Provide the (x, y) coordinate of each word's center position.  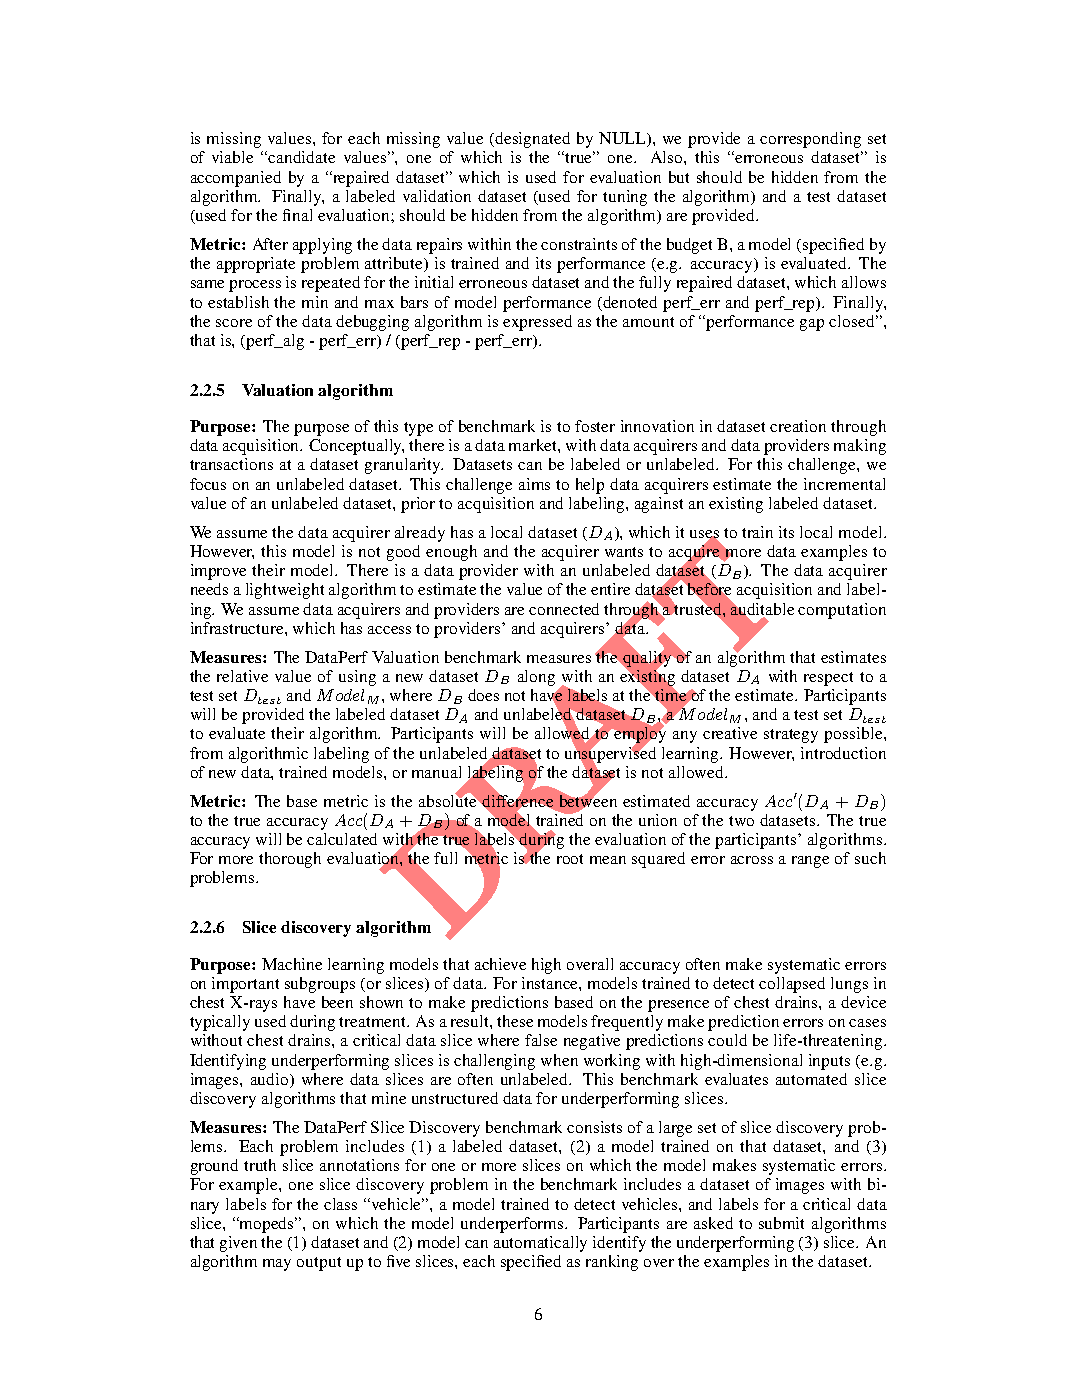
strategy (791, 736)
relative (242, 676)
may (277, 1265)
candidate (301, 157)
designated (532, 140)
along (536, 678)
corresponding (810, 140)
